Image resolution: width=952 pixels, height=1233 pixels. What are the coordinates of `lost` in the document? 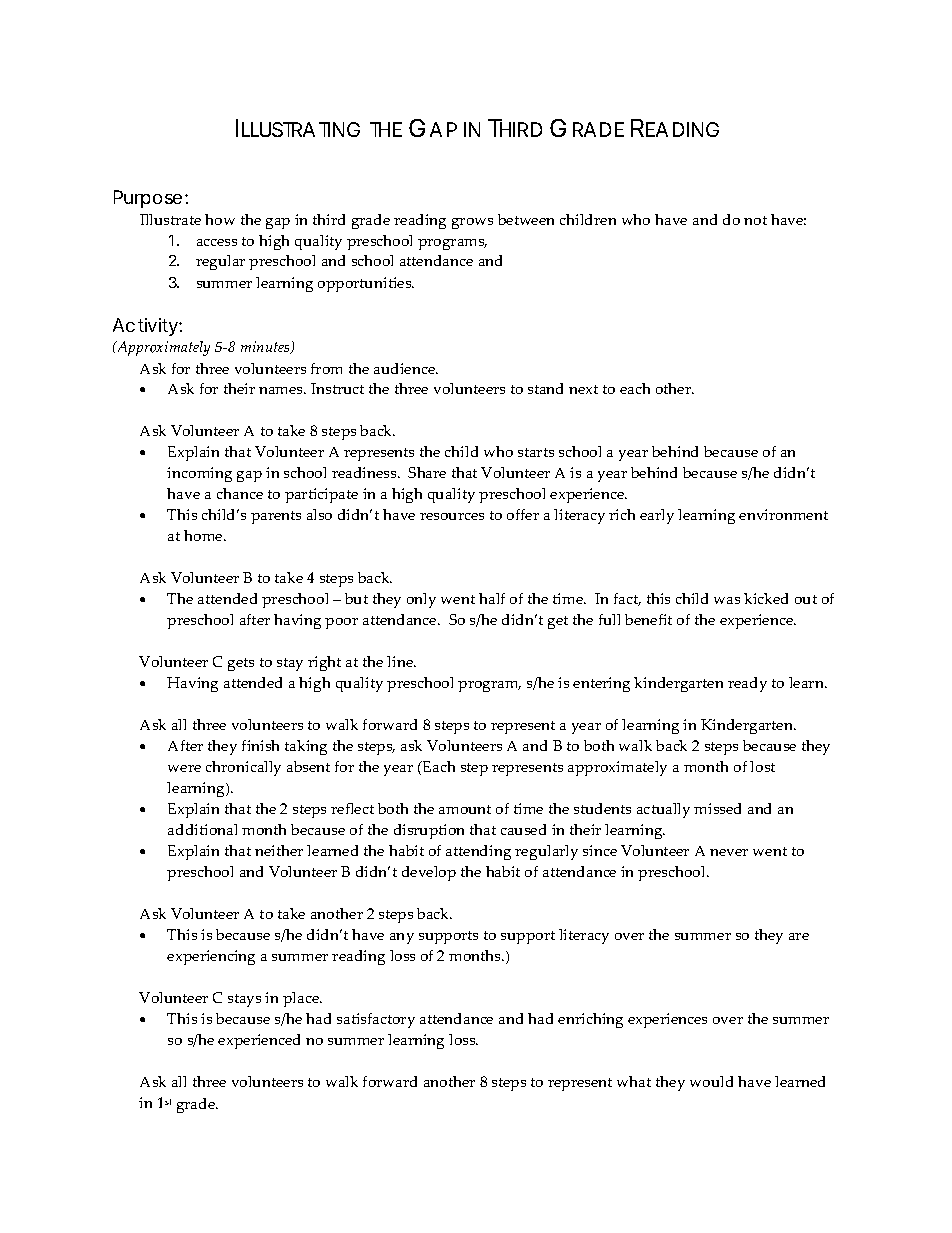 It's located at (762, 766).
